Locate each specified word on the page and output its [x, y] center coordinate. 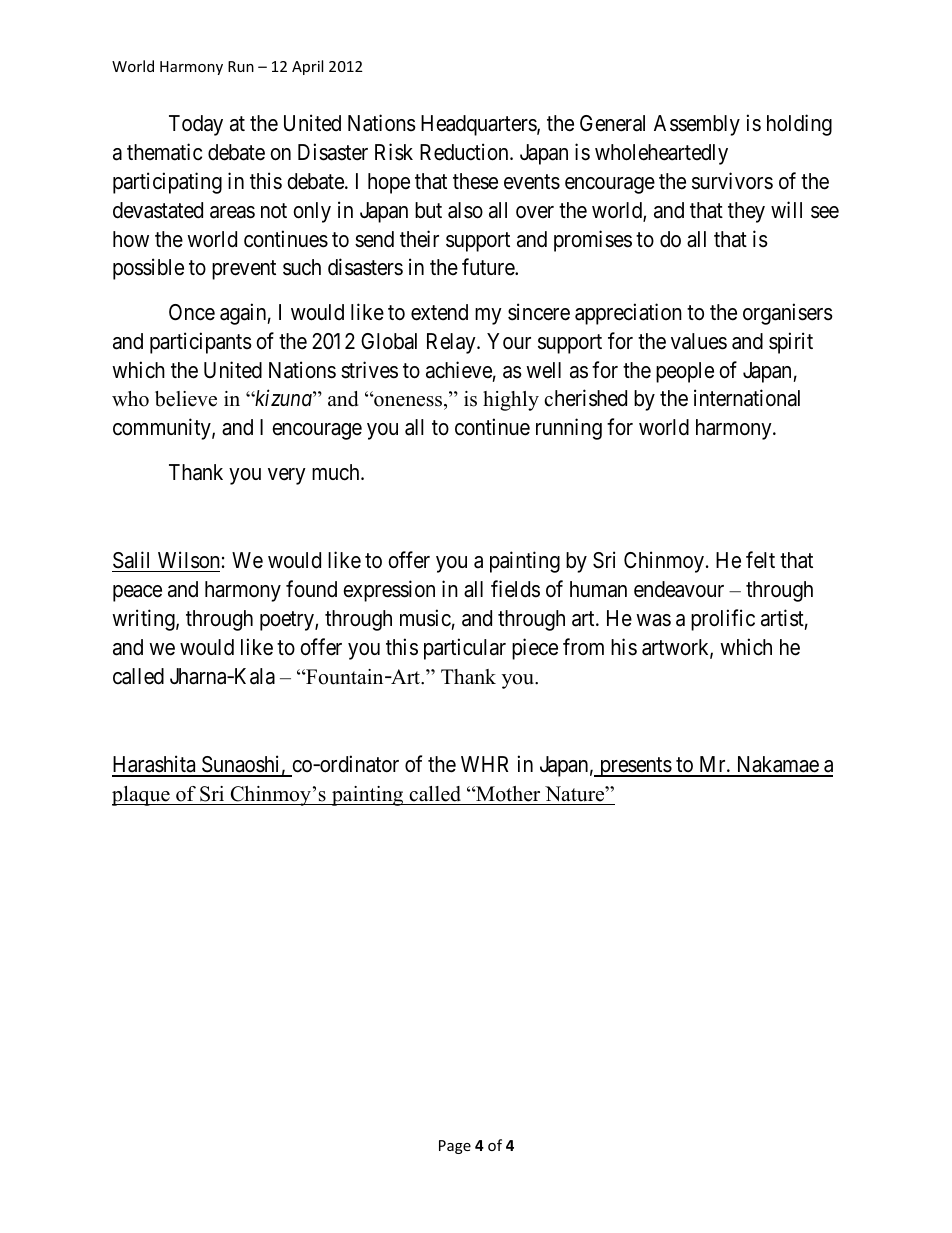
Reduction [465, 152]
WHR [484, 764]
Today [196, 125]
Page [455, 1147]
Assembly [697, 125]
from [583, 646]
